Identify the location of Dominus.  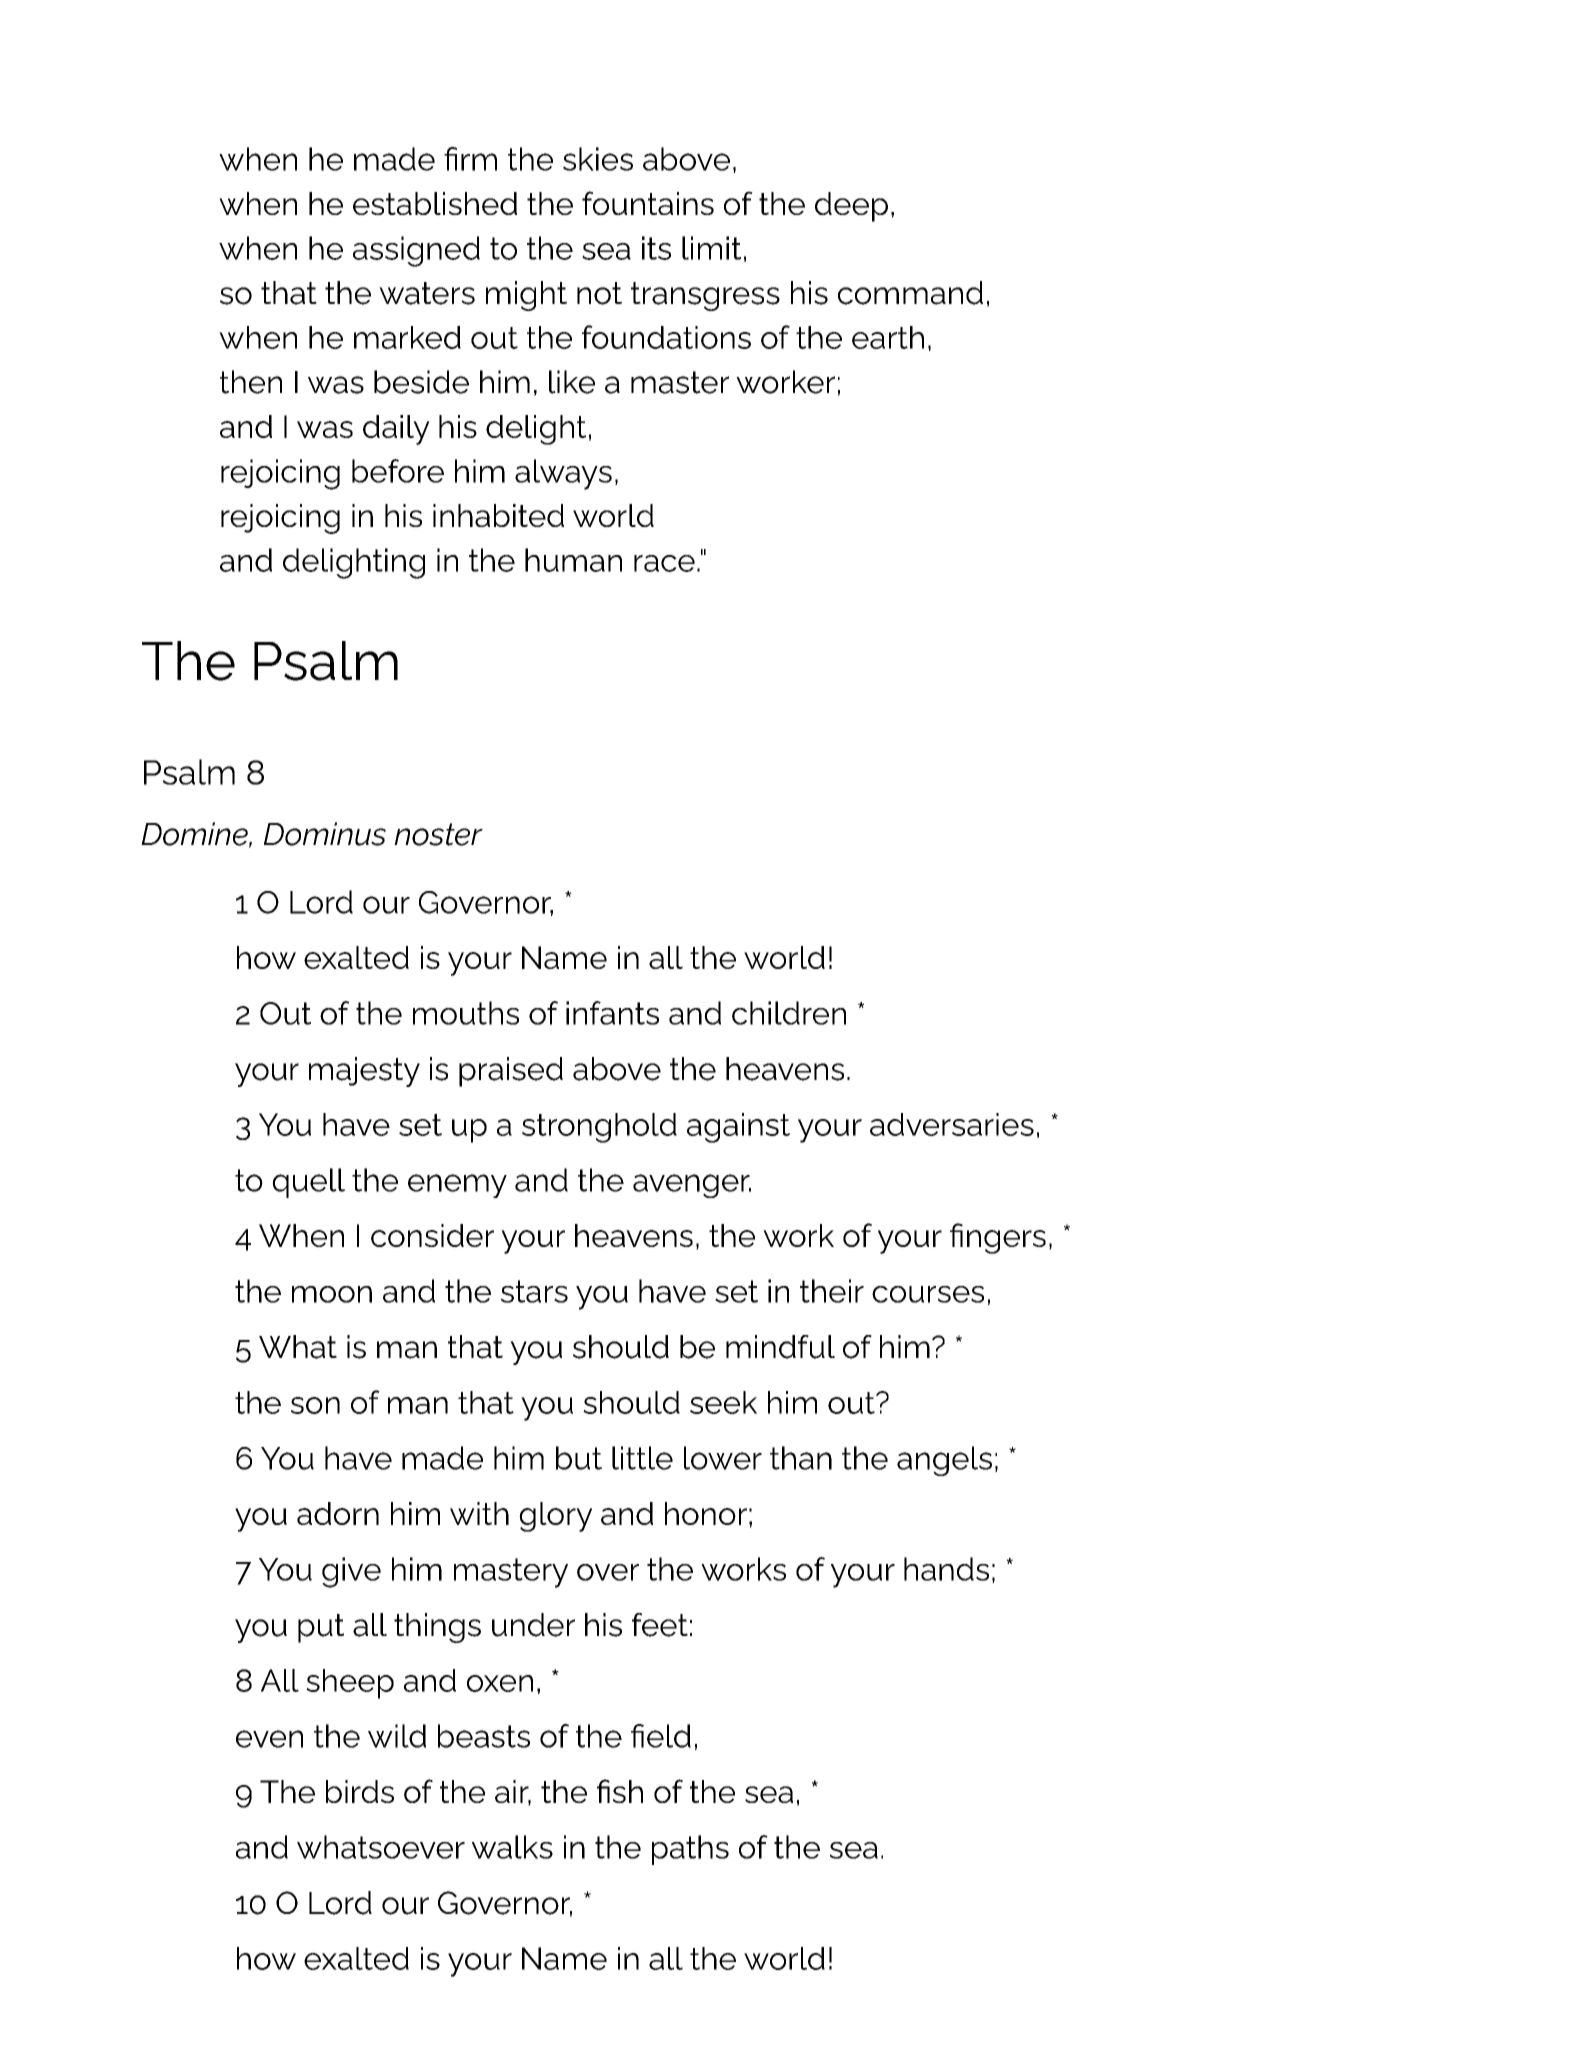
(325, 834).
